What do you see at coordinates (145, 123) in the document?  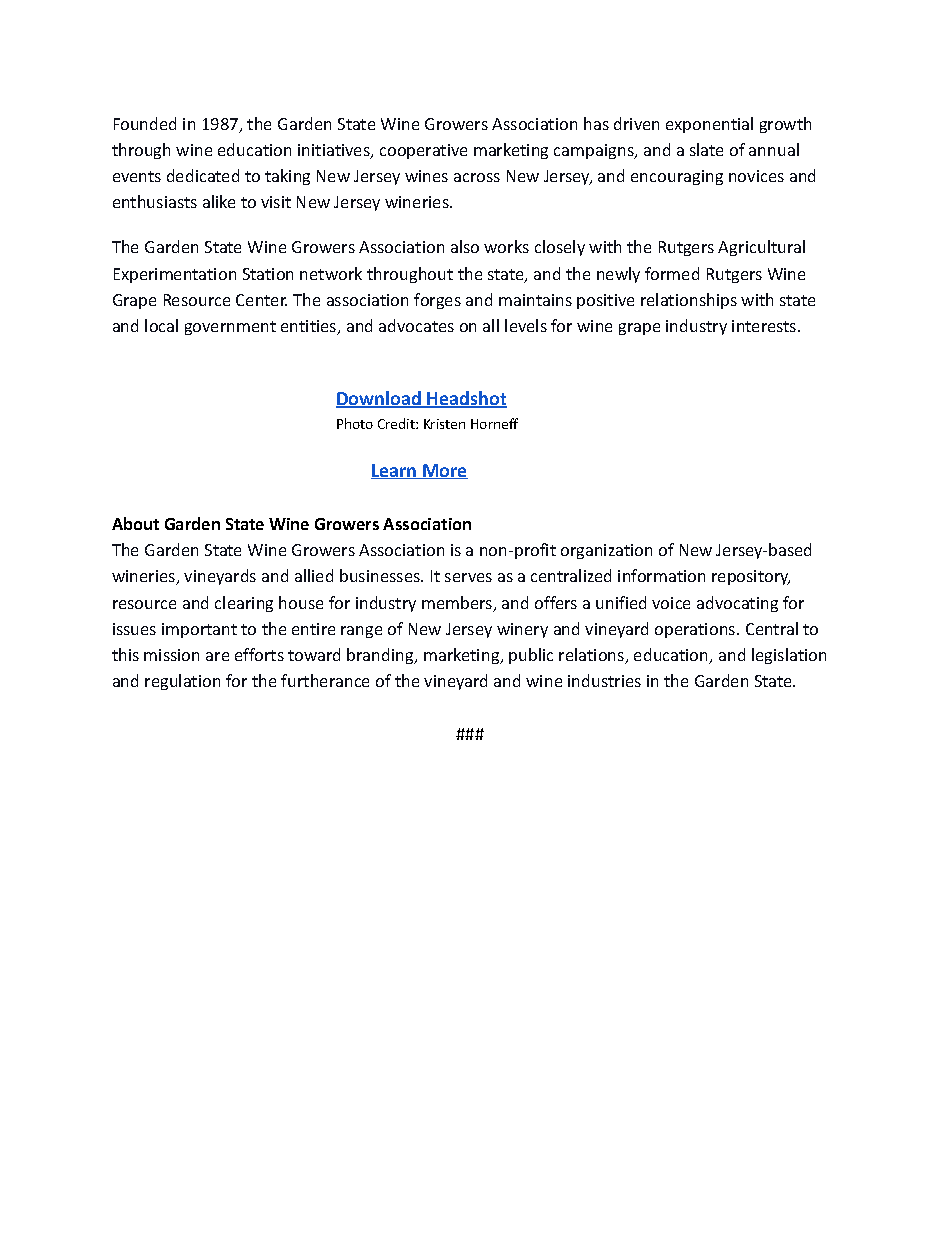 I see `Founded` at bounding box center [145, 123].
